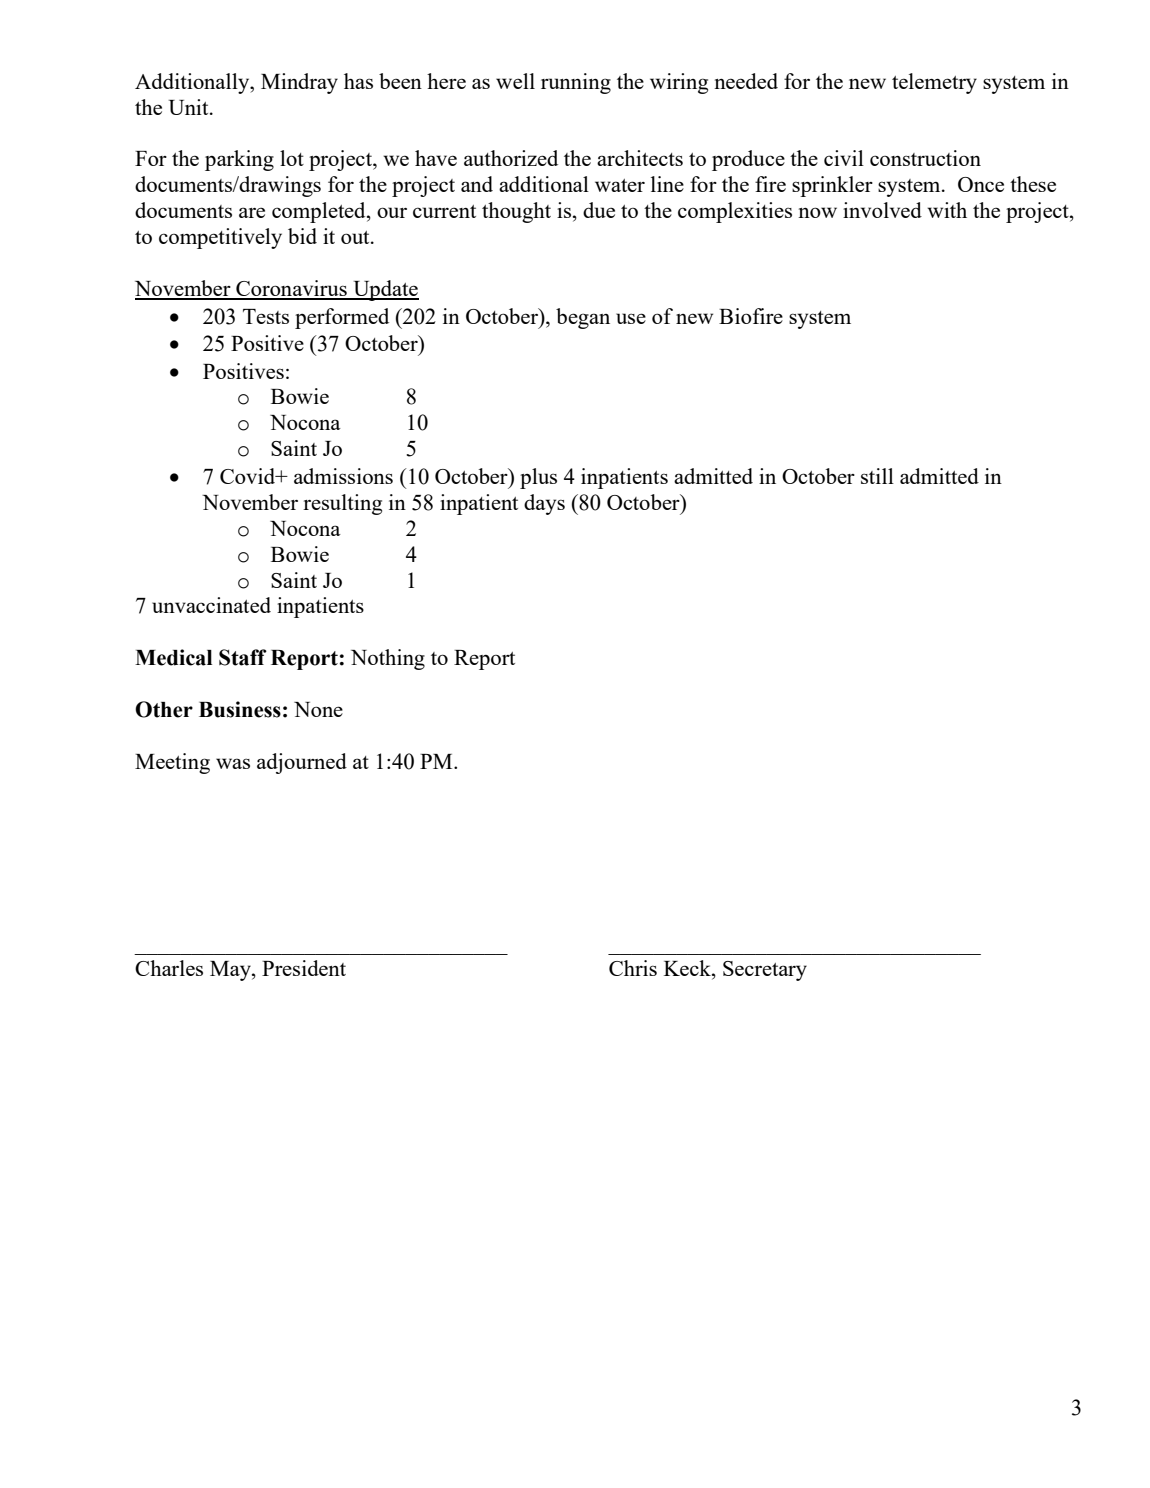 The width and height of the screenshot is (1150, 1488). I want to click on resulting, so click(342, 504).
